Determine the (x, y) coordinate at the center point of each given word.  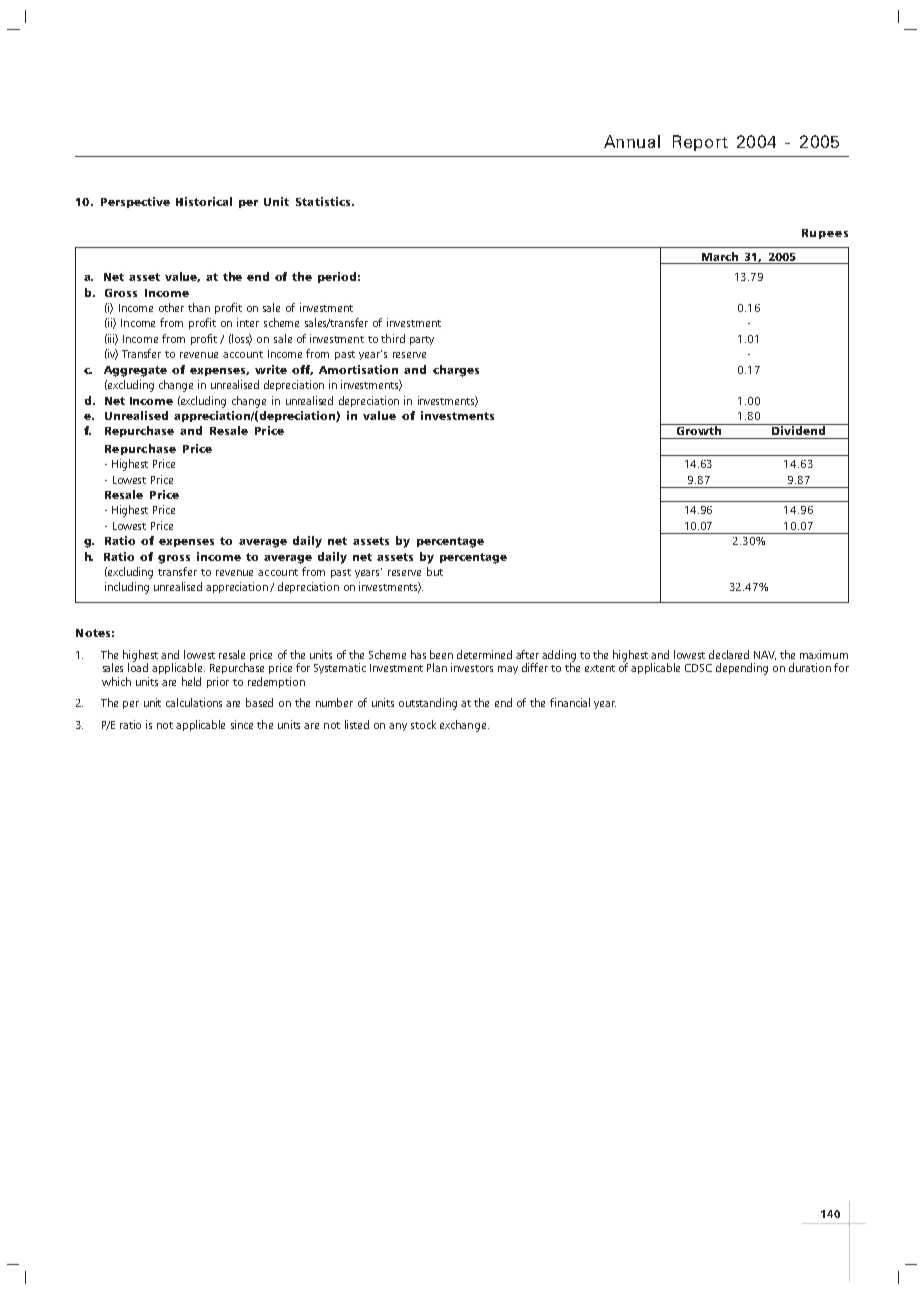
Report (700, 143)
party (422, 340)
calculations (194, 702)
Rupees (825, 234)
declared (729, 654)
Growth (699, 429)
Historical (204, 201)
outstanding (428, 704)
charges (456, 371)
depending (742, 669)
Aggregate (135, 371)
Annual (632, 141)
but (435, 571)
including (127, 588)
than (199, 307)
